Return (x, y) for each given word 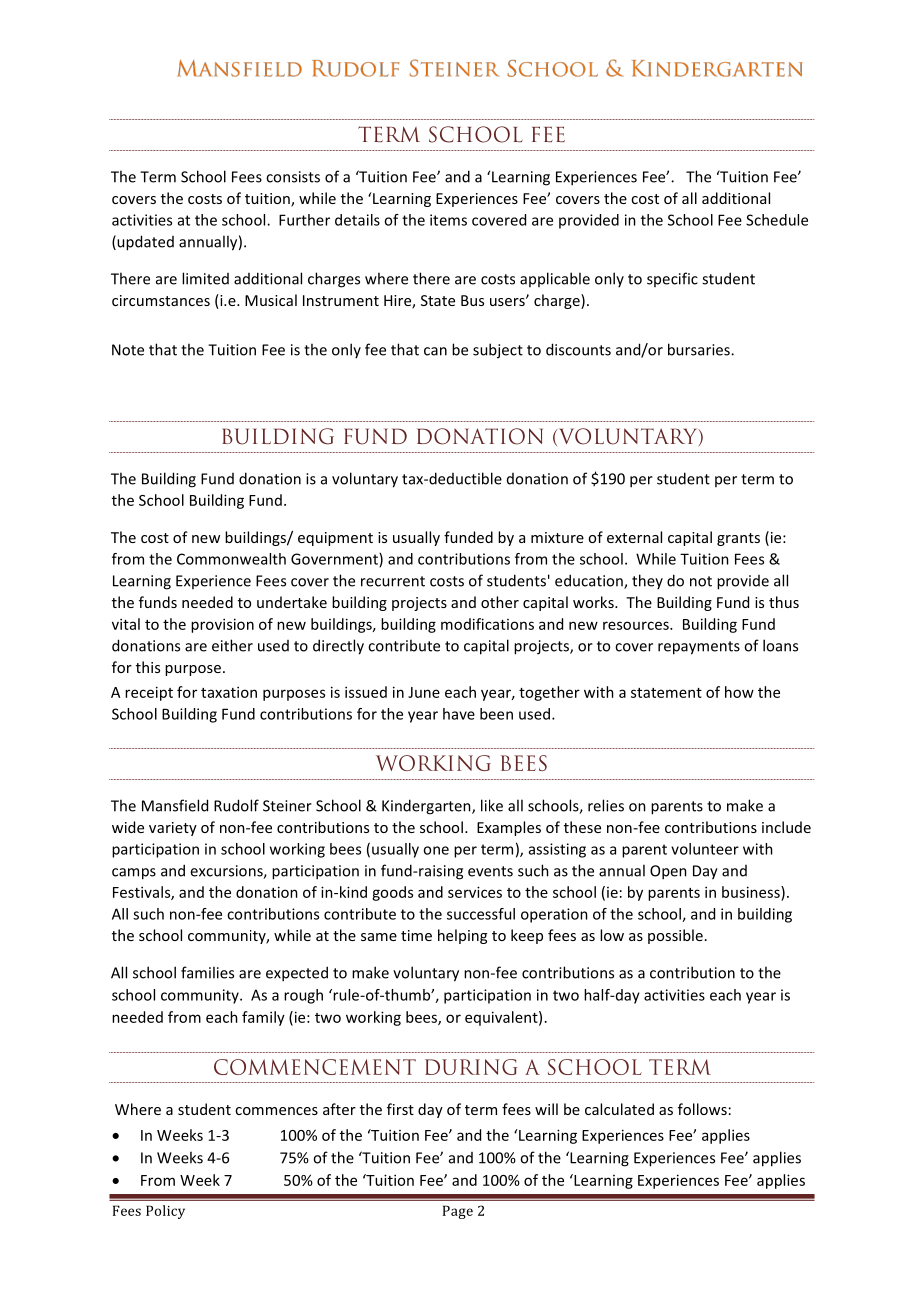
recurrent (393, 581)
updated (144, 243)
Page (458, 1212)
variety (173, 829)
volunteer (705, 849)
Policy (165, 1212)
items (448, 220)
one (436, 850)
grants (738, 539)
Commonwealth (231, 559)
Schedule (777, 220)
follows (702, 1109)
